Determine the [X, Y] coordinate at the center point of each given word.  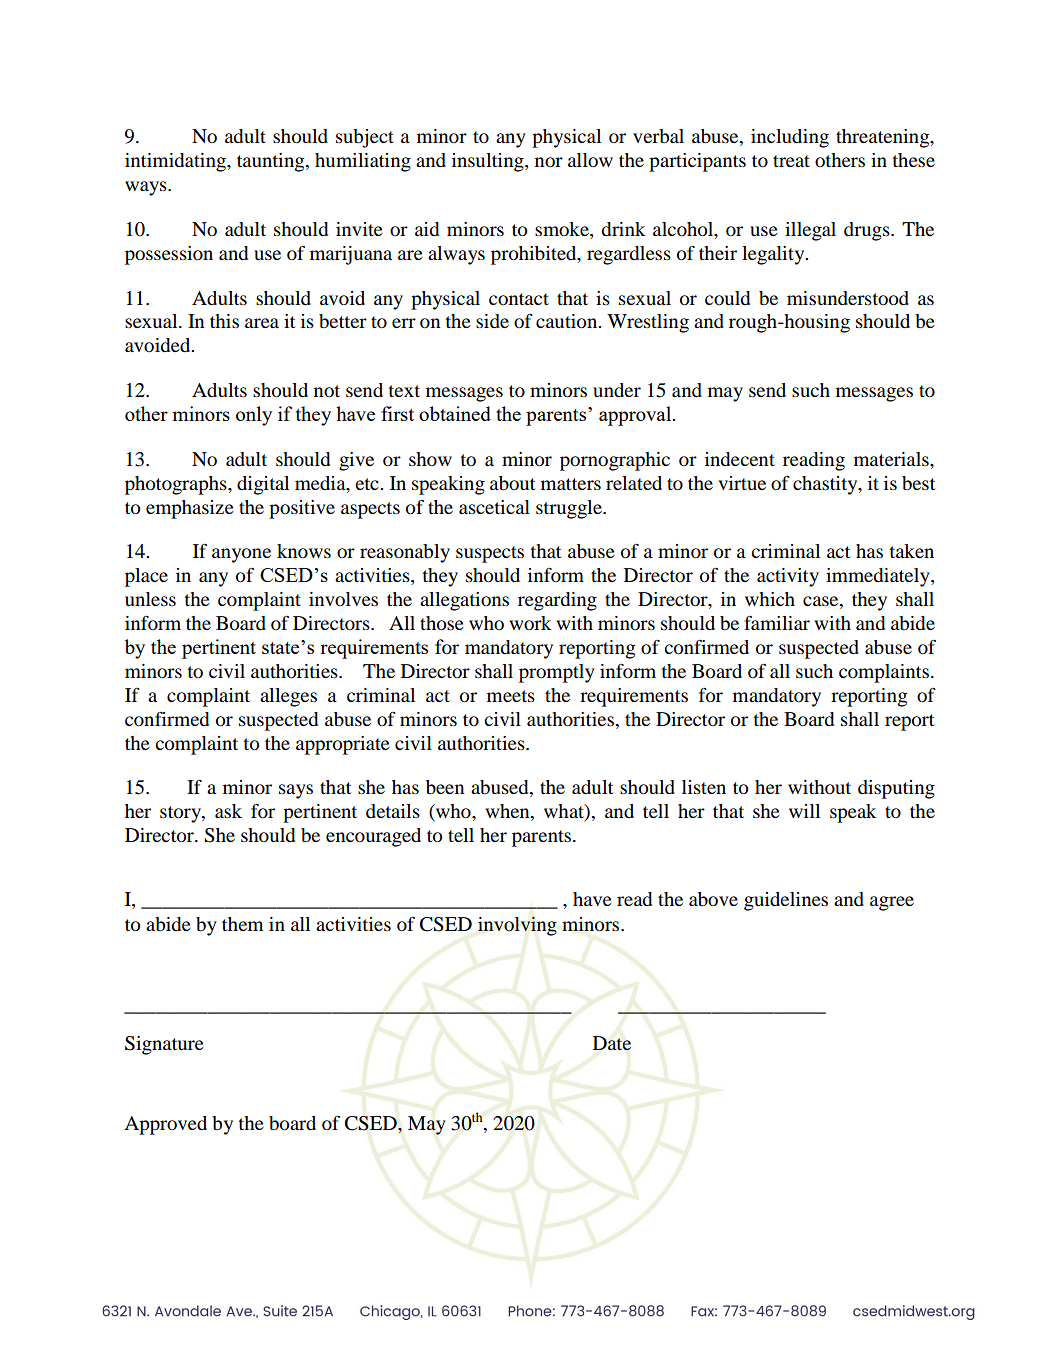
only [254, 416]
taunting [272, 162]
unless [150, 599]
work [530, 623]
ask [228, 811]
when [508, 812]
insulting [489, 162]
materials [892, 459]
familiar [777, 623]
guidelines [786, 901]
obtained [455, 413]
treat [791, 161]
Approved [165, 1125]
